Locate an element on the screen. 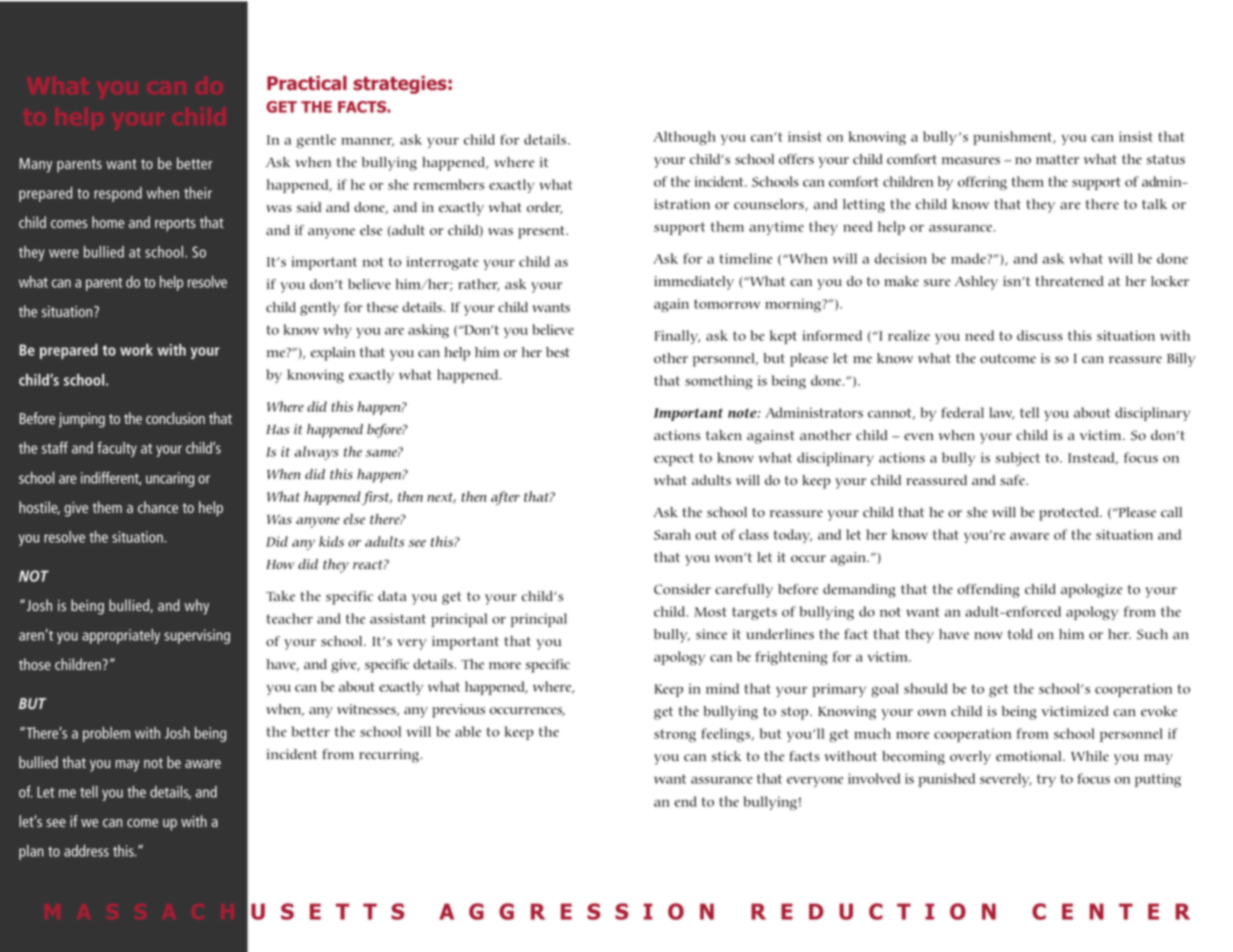 This screenshot has width=1233, height=952. subject is located at coordinates (1017, 459).
